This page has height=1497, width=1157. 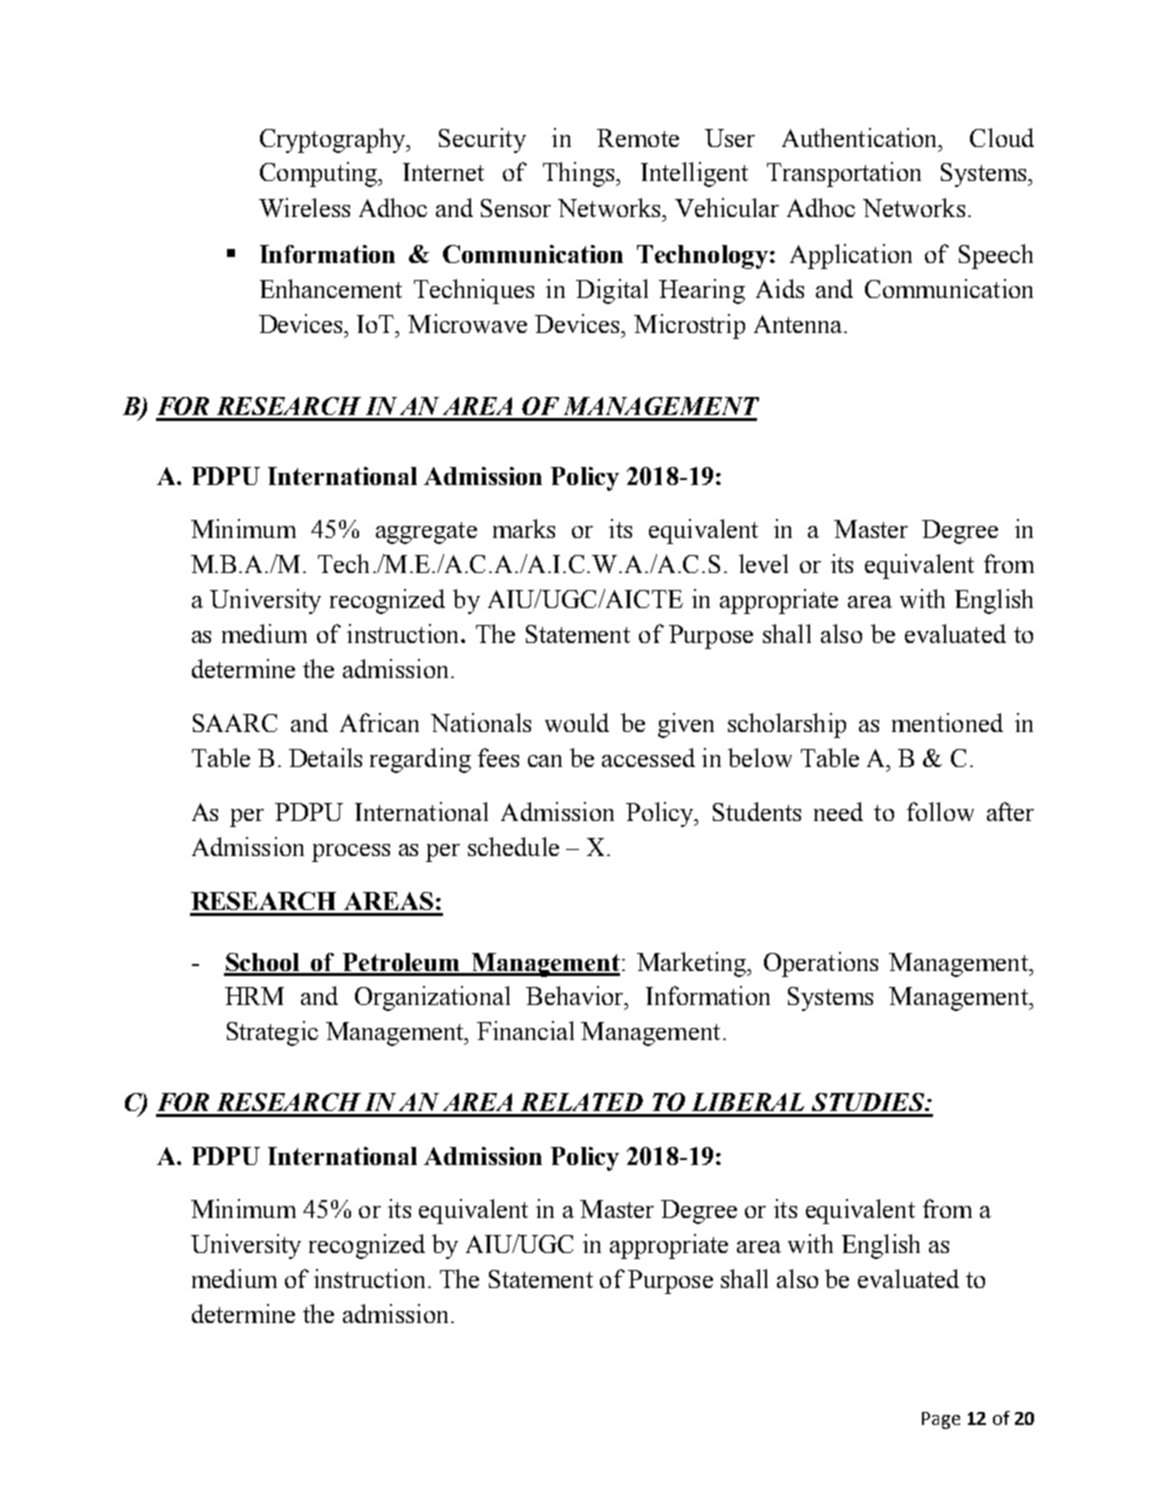 What do you see at coordinates (941, 1420) in the page?
I see `Page` at bounding box center [941, 1420].
